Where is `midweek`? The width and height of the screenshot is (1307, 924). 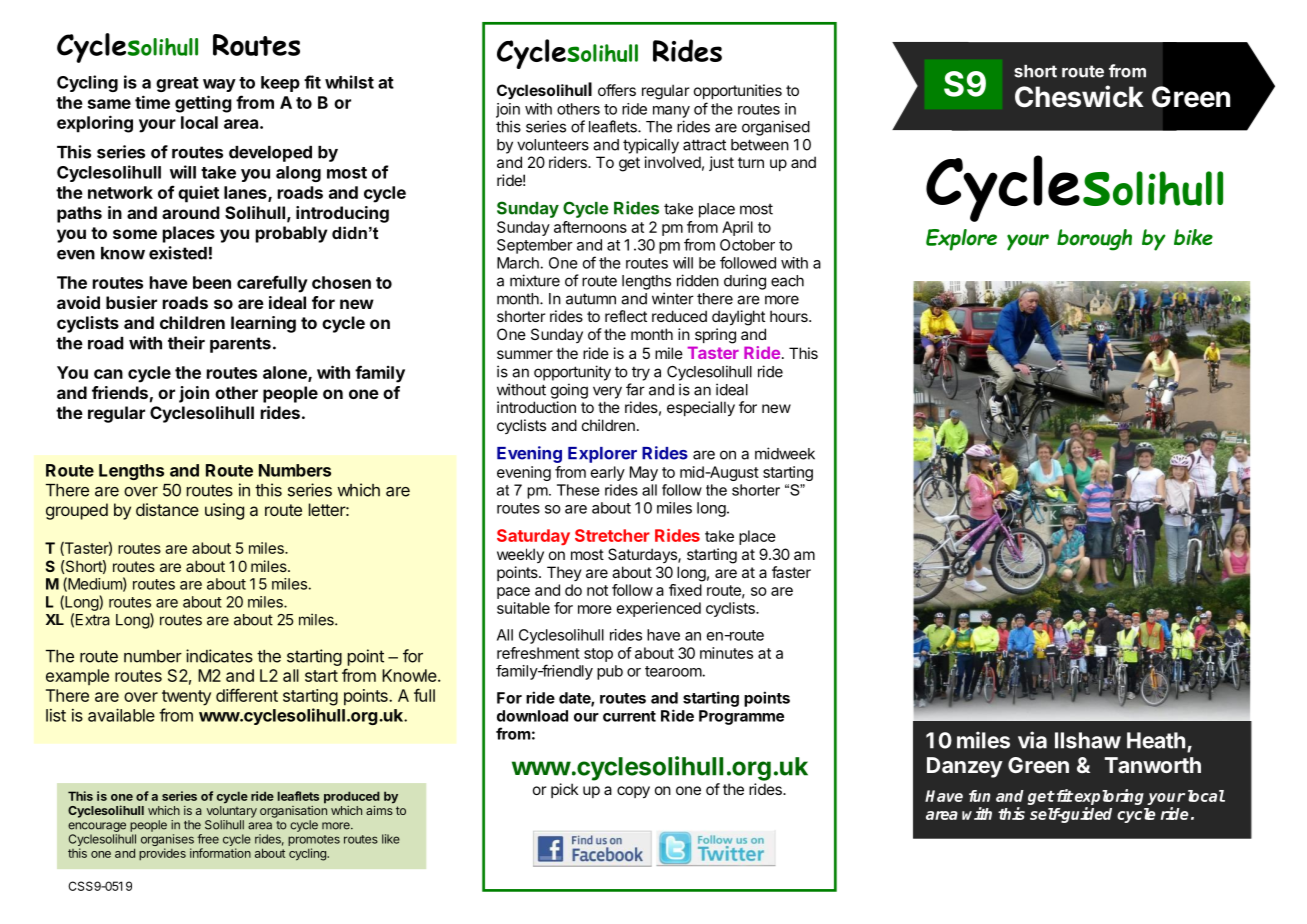
midweek is located at coordinates (785, 453).
